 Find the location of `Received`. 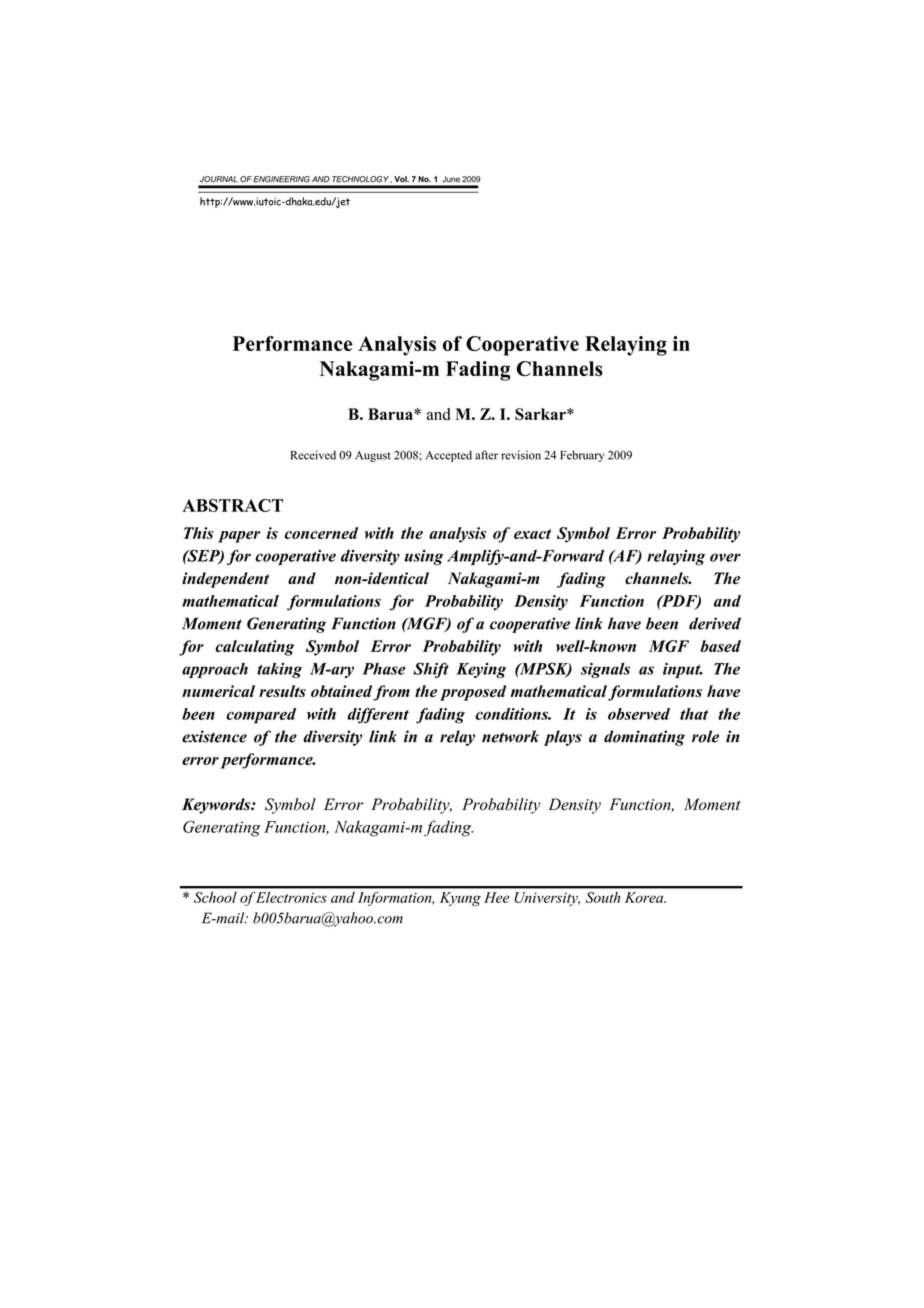

Received is located at coordinates (313, 455).
